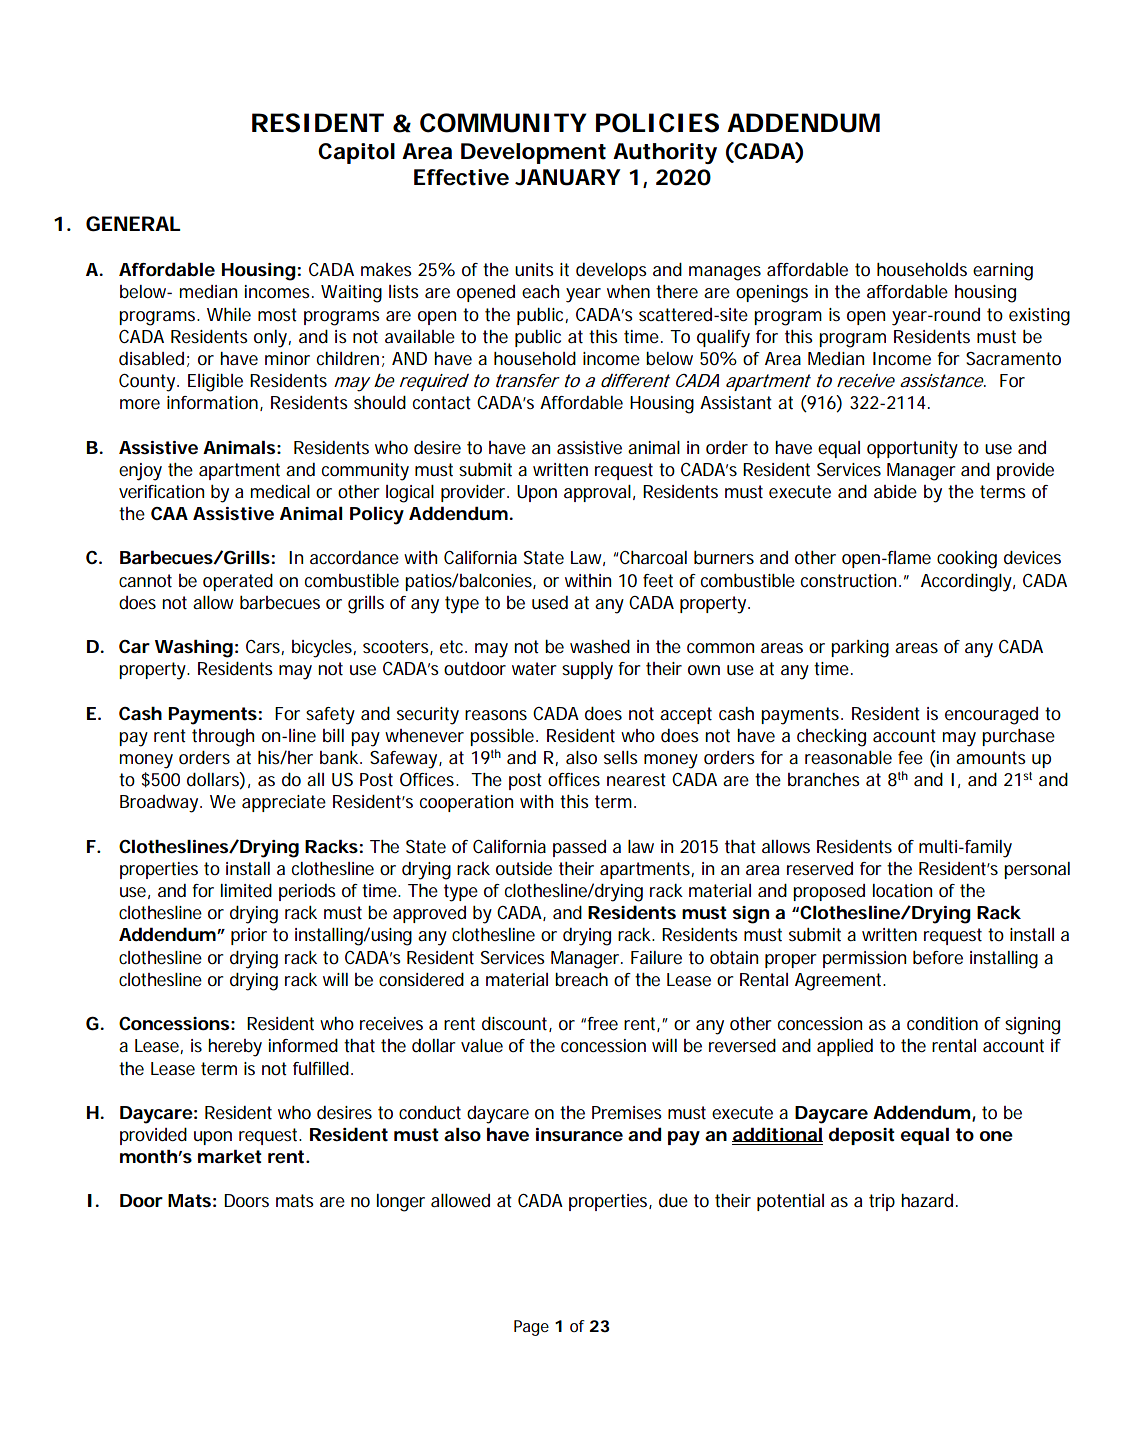 The image size is (1124, 1455). Describe the element at coordinates (1003, 272) in the screenshot. I see `earning` at that location.
